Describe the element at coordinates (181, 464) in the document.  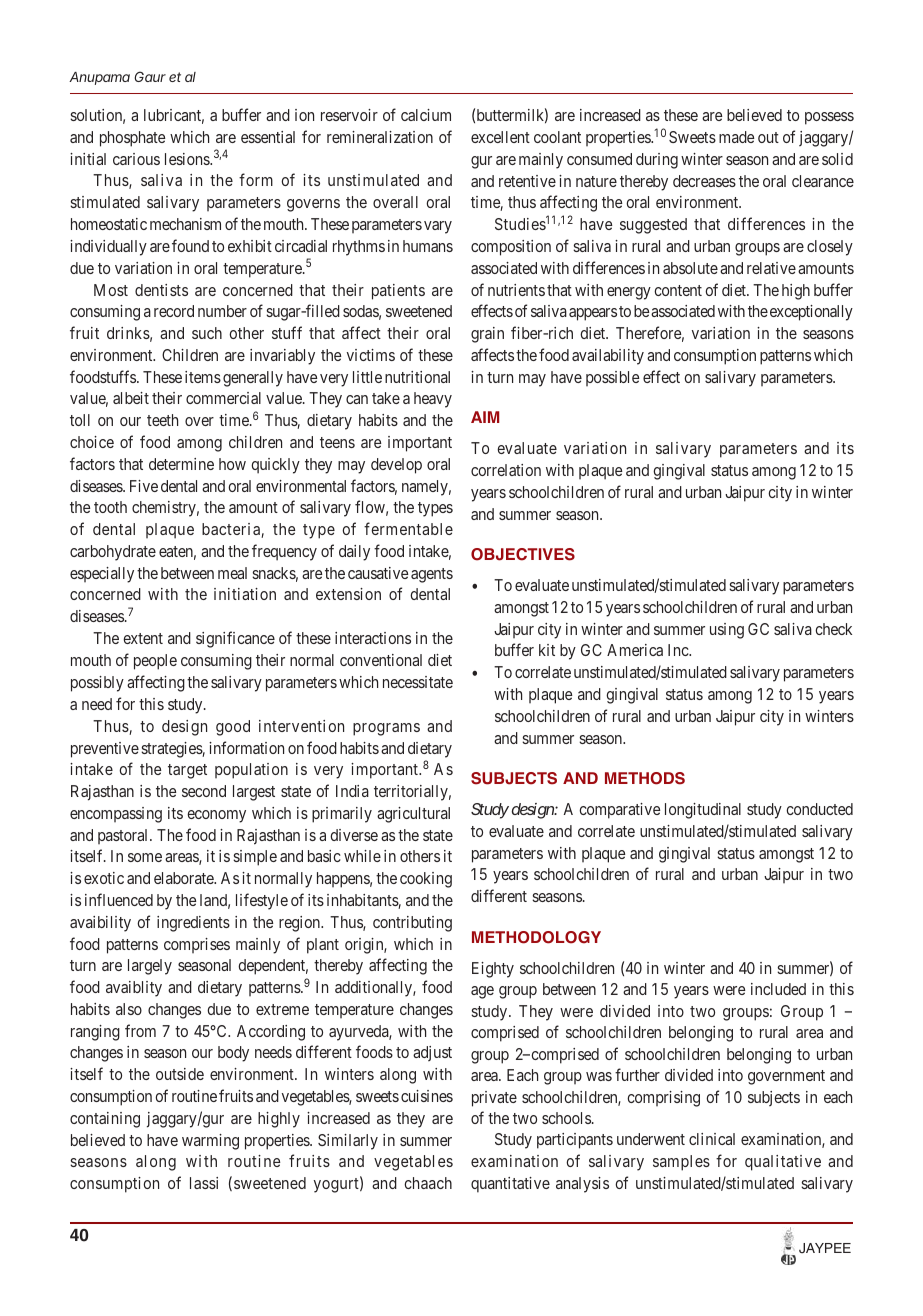
I see `determine` at that location.
